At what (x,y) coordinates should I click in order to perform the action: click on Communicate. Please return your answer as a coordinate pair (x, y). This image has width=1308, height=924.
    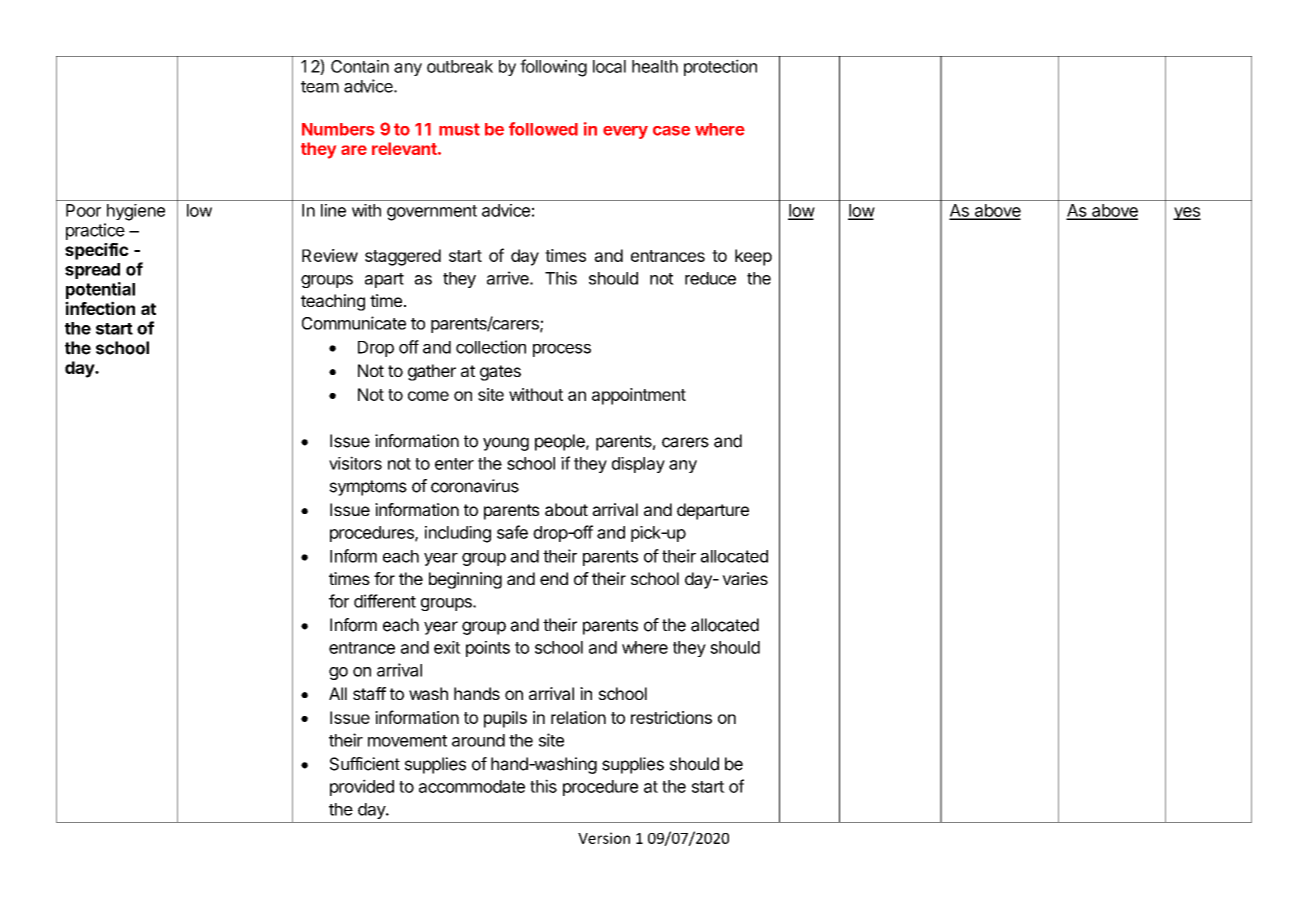
    Looking at the image, I should click on (354, 323).
